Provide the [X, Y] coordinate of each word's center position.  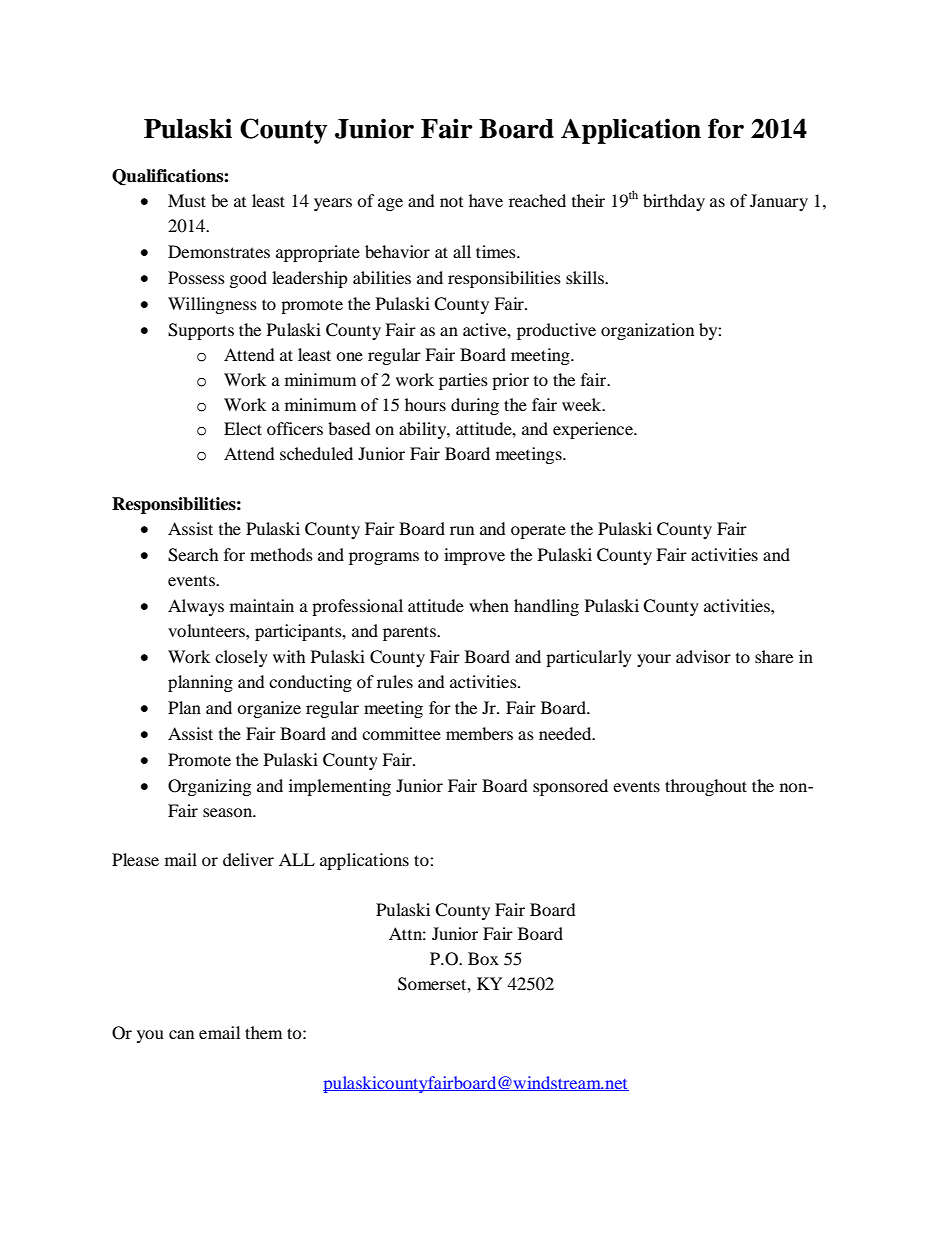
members [479, 733]
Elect [243, 428]
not [451, 202]
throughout [706, 787]
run [462, 530]
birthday [674, 202]
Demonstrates [219, 251]
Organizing [209, 787]
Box [483, 958]
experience [594, 430]
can [181, 1034]
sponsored [570, 787]
